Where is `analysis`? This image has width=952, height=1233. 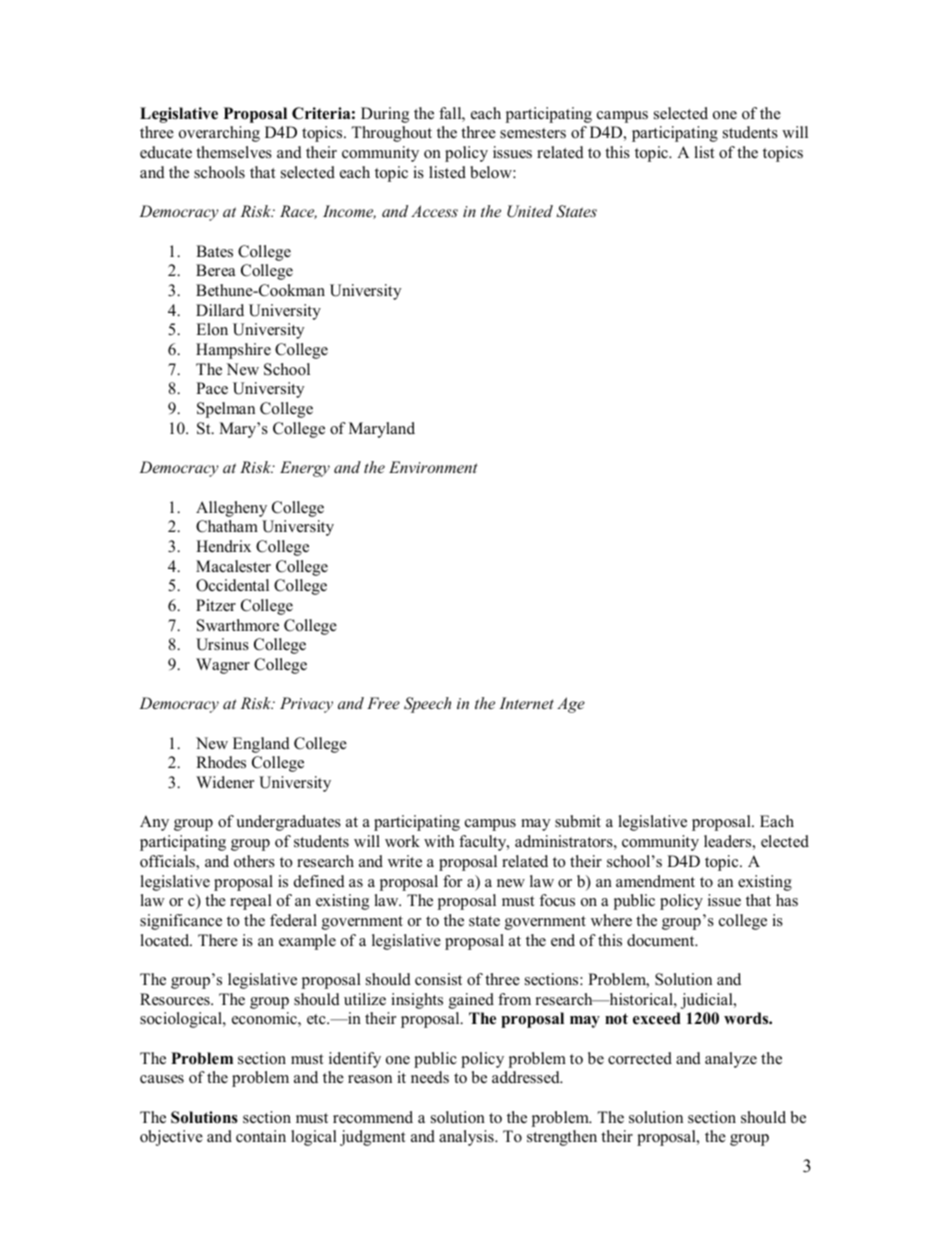 analysis is located at coordinates (467, 1138).
